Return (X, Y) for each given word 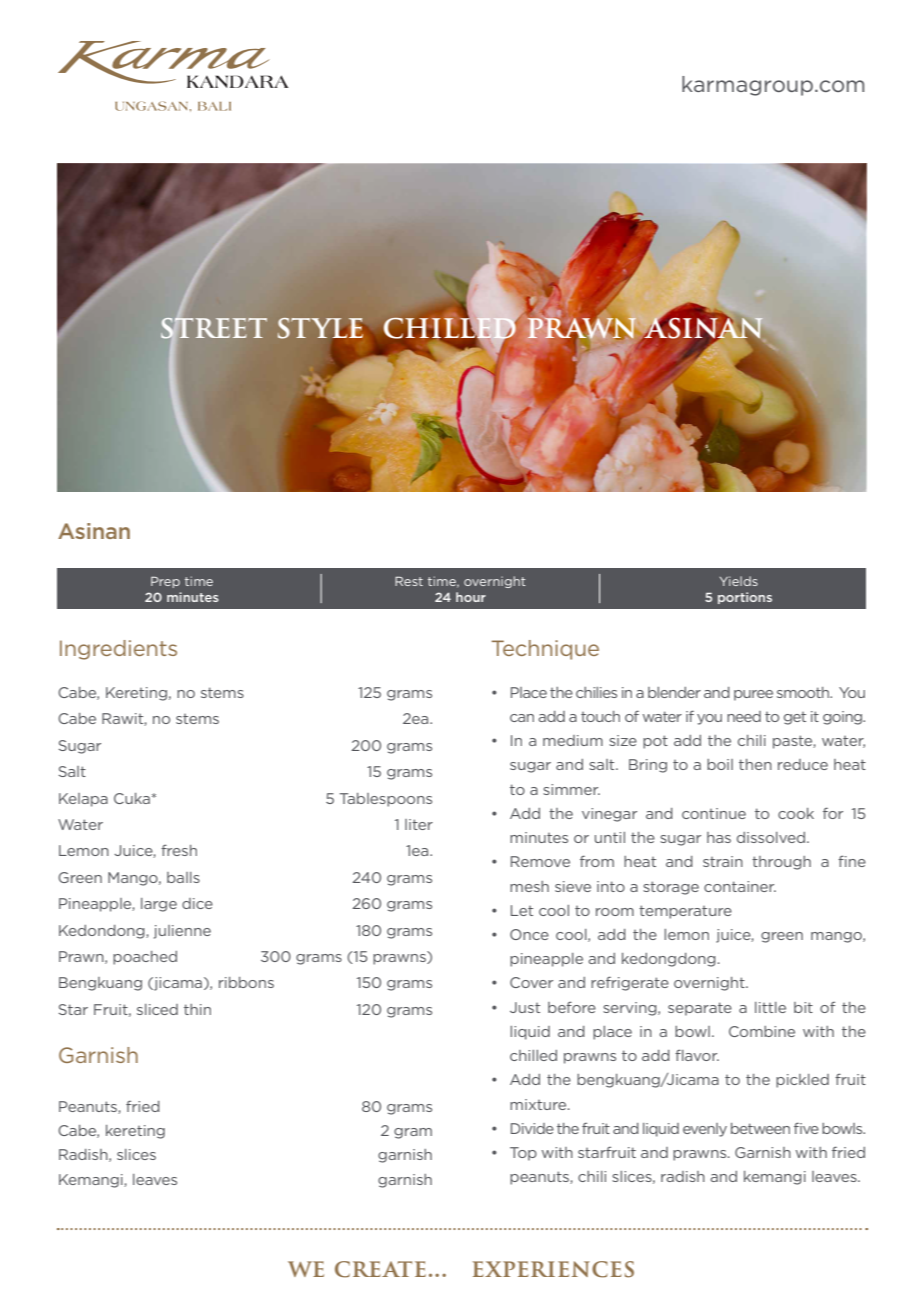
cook (796, 813)
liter (419, 824)
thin (197, 1009)
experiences (553, 1269)
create (380, 1269)
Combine (762, 1031)
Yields (739, 581)
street (214, 328)
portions (745, 598)
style (321, 329)
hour (471, 597)
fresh (179, 850)
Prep (165, 582)
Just (525, 1007)
